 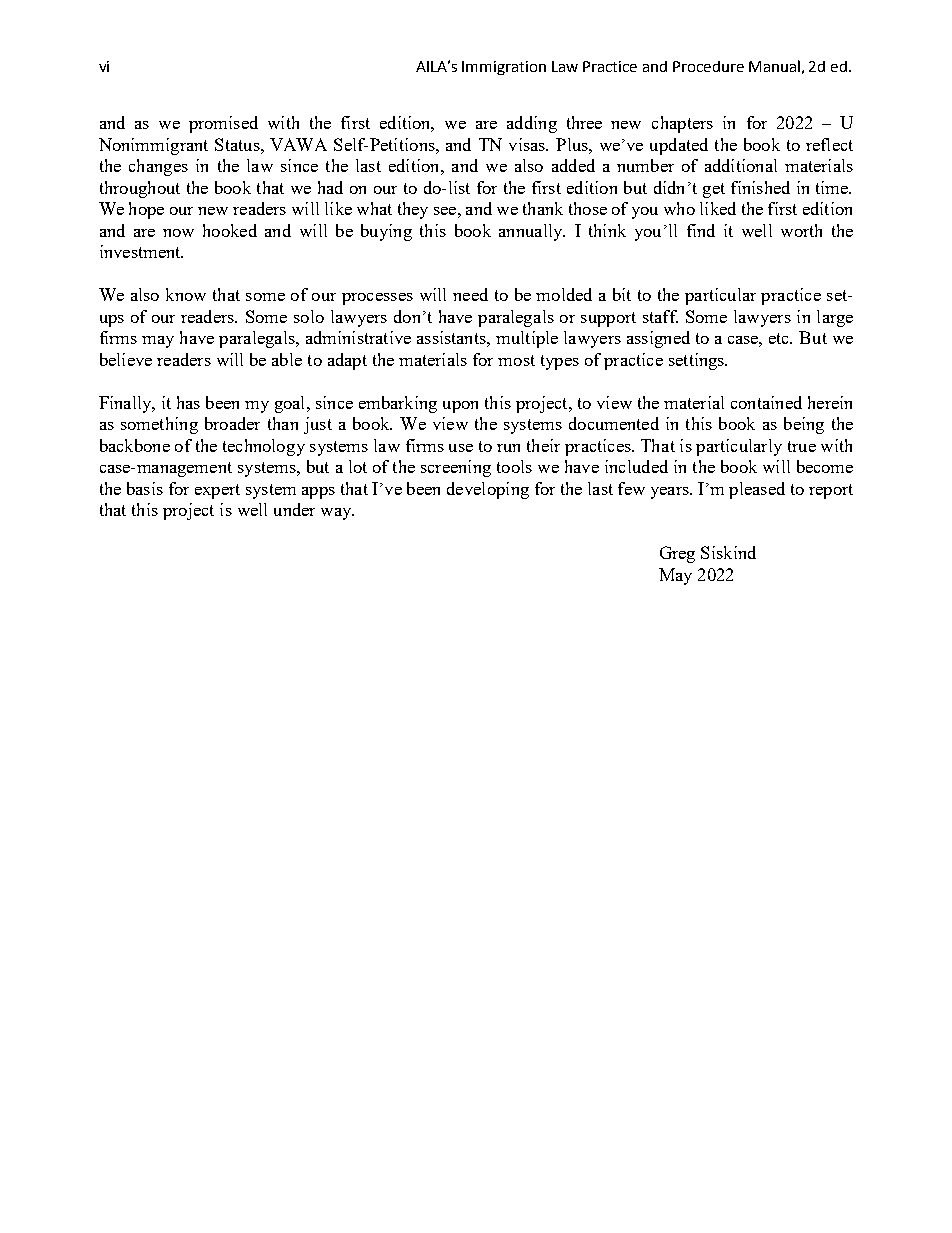 I want to click on need, so click(x=470, y=294).
